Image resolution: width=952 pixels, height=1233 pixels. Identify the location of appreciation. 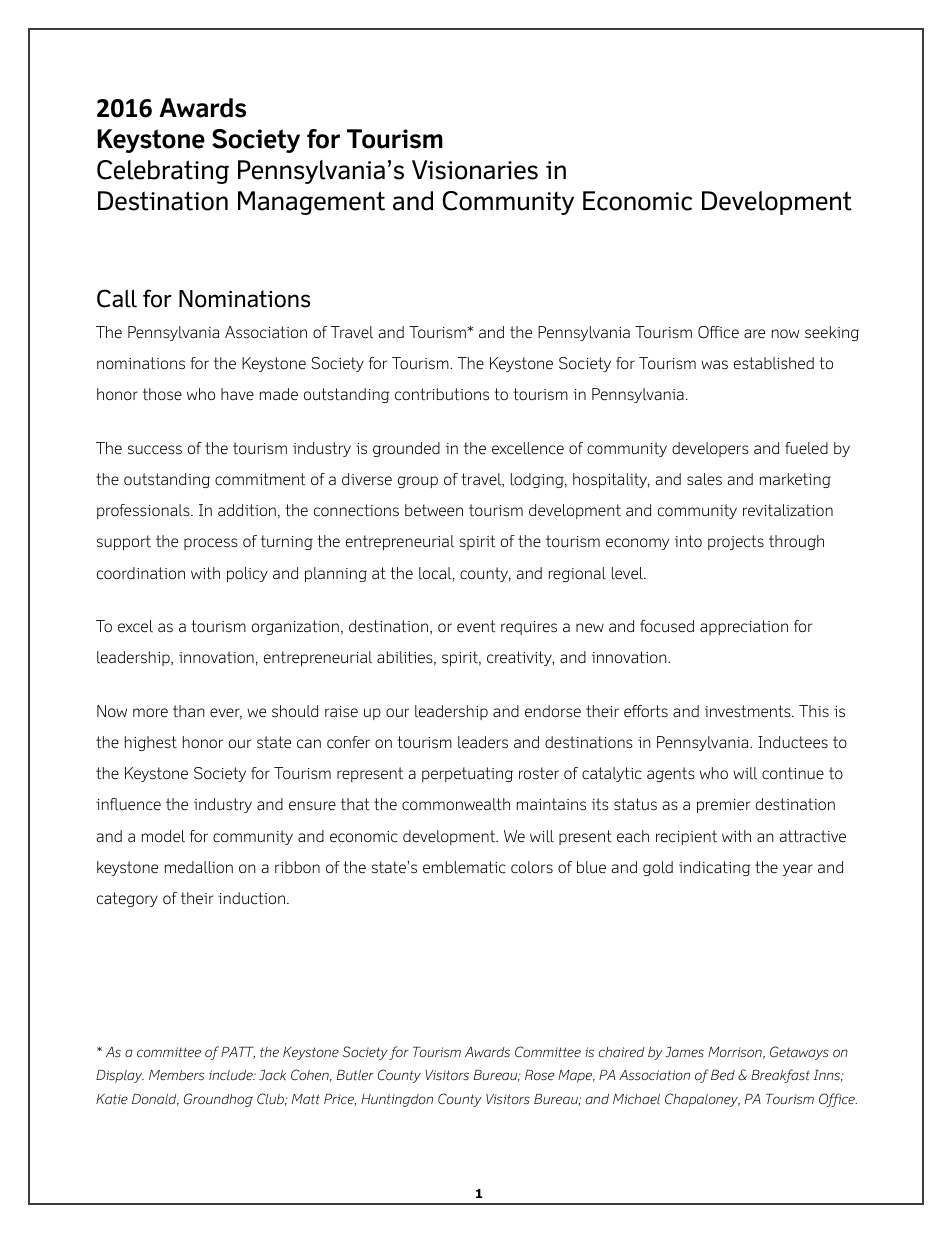
(744, 627).
